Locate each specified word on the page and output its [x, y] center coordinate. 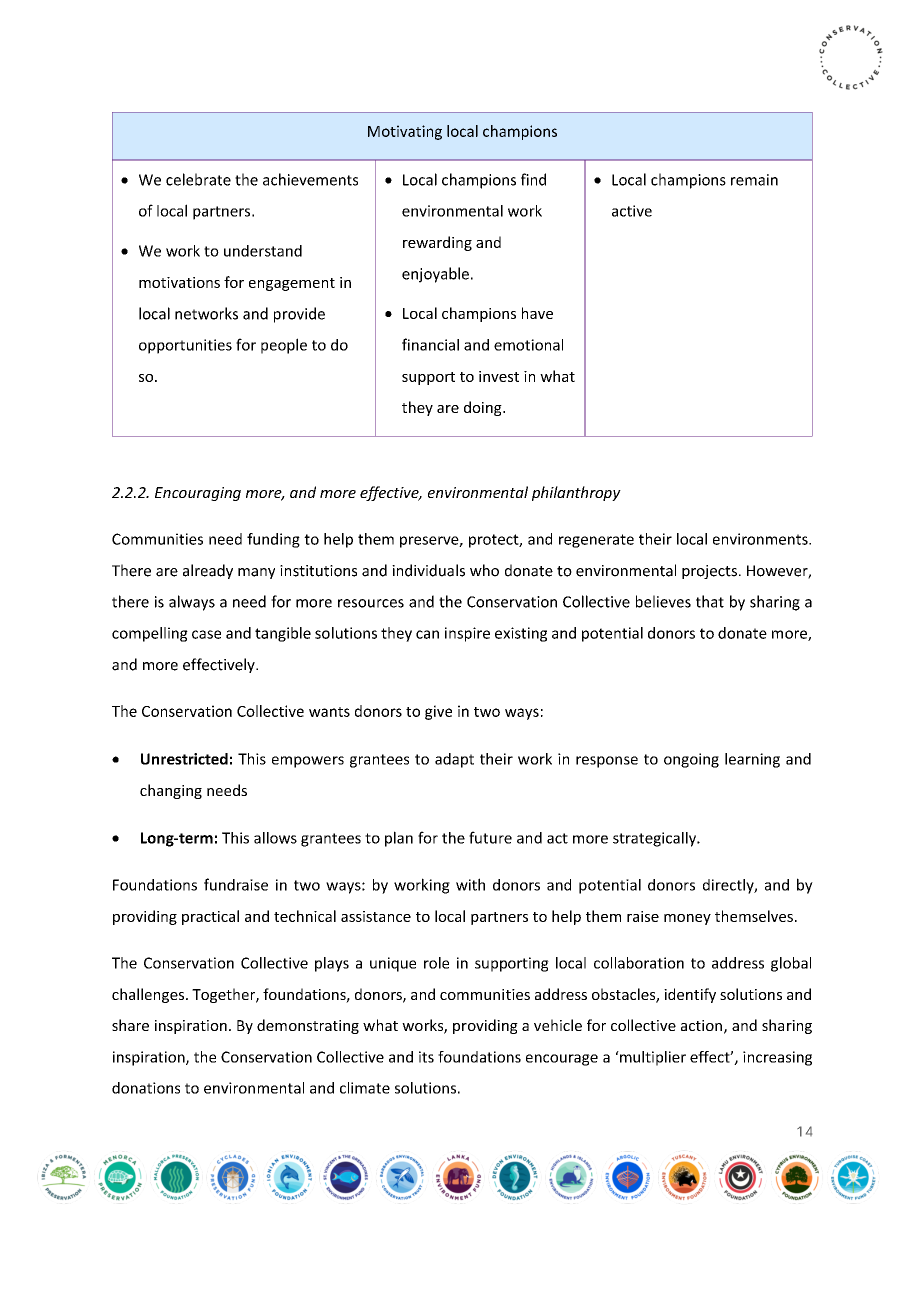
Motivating [405, 132]
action [701, 1025]
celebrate [198, 179]
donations [146, 1088]
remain [754, 180]
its [426, 1057]
